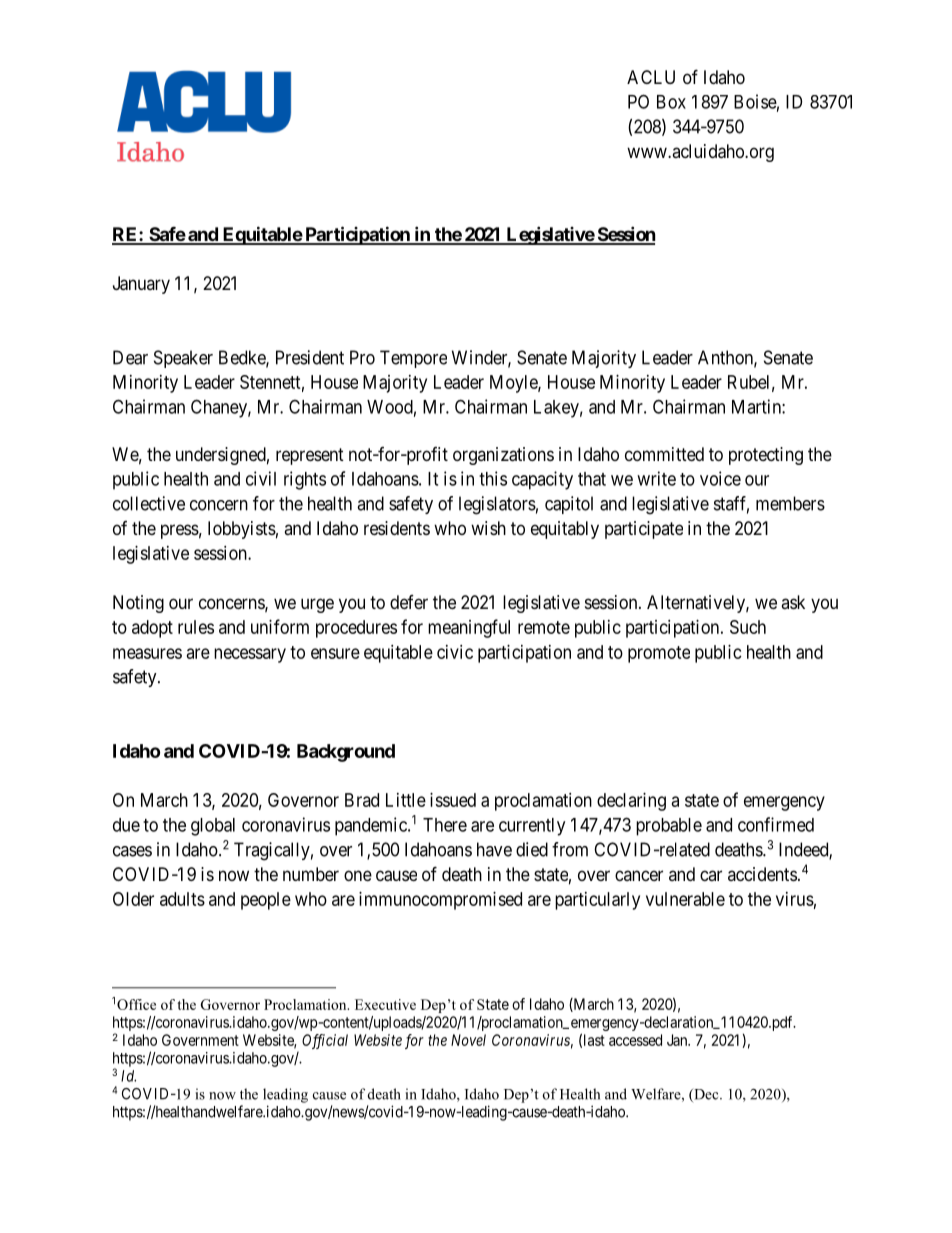  Describe the element at coordinates (671, 102) in the image. I see `Box` at that location.
